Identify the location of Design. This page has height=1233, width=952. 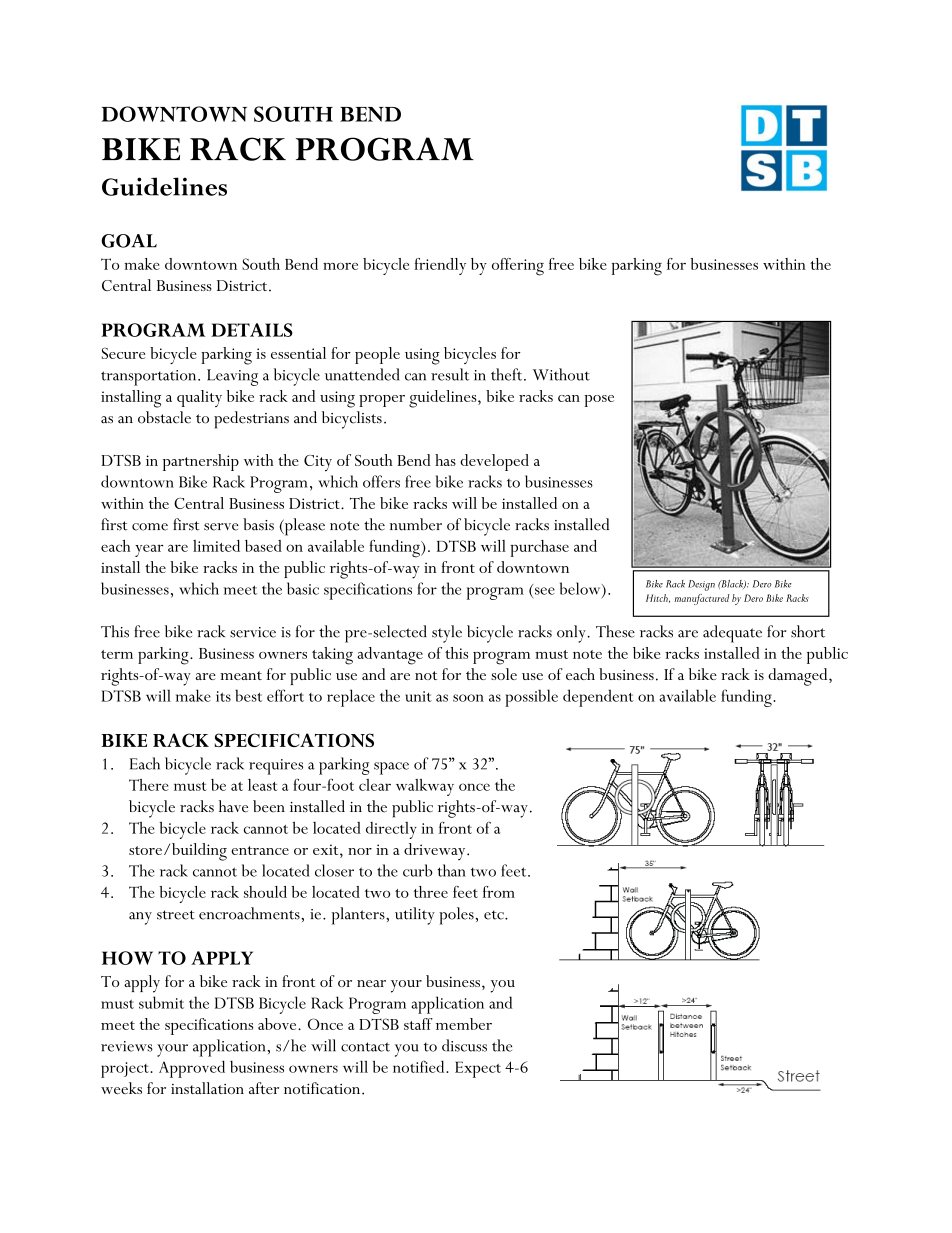
(701, 585).
